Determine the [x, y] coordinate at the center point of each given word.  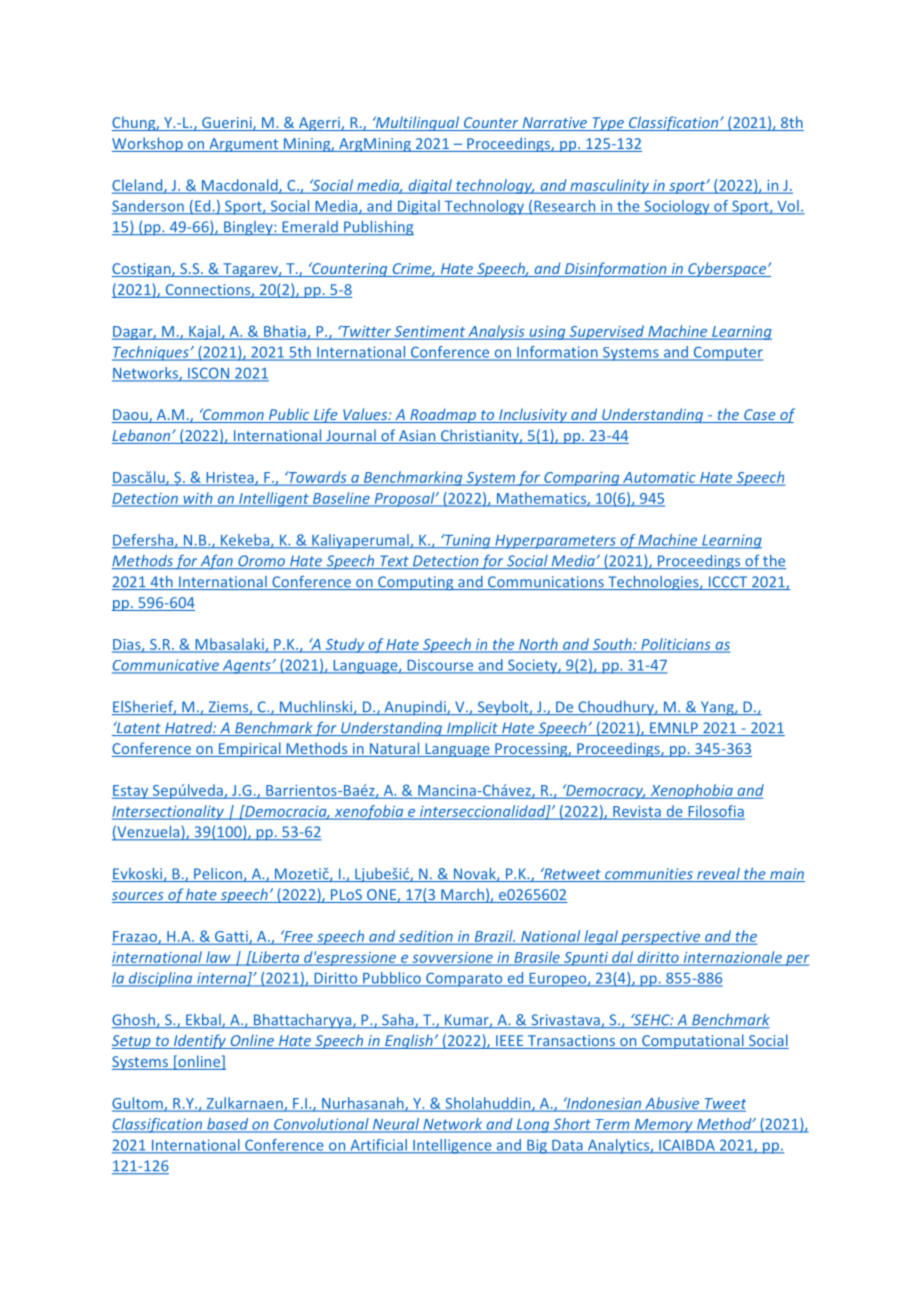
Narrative [555, 124]
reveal [718, 875]
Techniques [151, 353]
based [228, 1125]
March [462, 895]
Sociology [677, 207]
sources [139, 897]
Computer [727, 353]
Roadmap [443, 415]
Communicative [166, 666]
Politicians [676, 645]
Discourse [440, 666]
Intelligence [452, 1146]
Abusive [672, 1104]
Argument [244, 145]
